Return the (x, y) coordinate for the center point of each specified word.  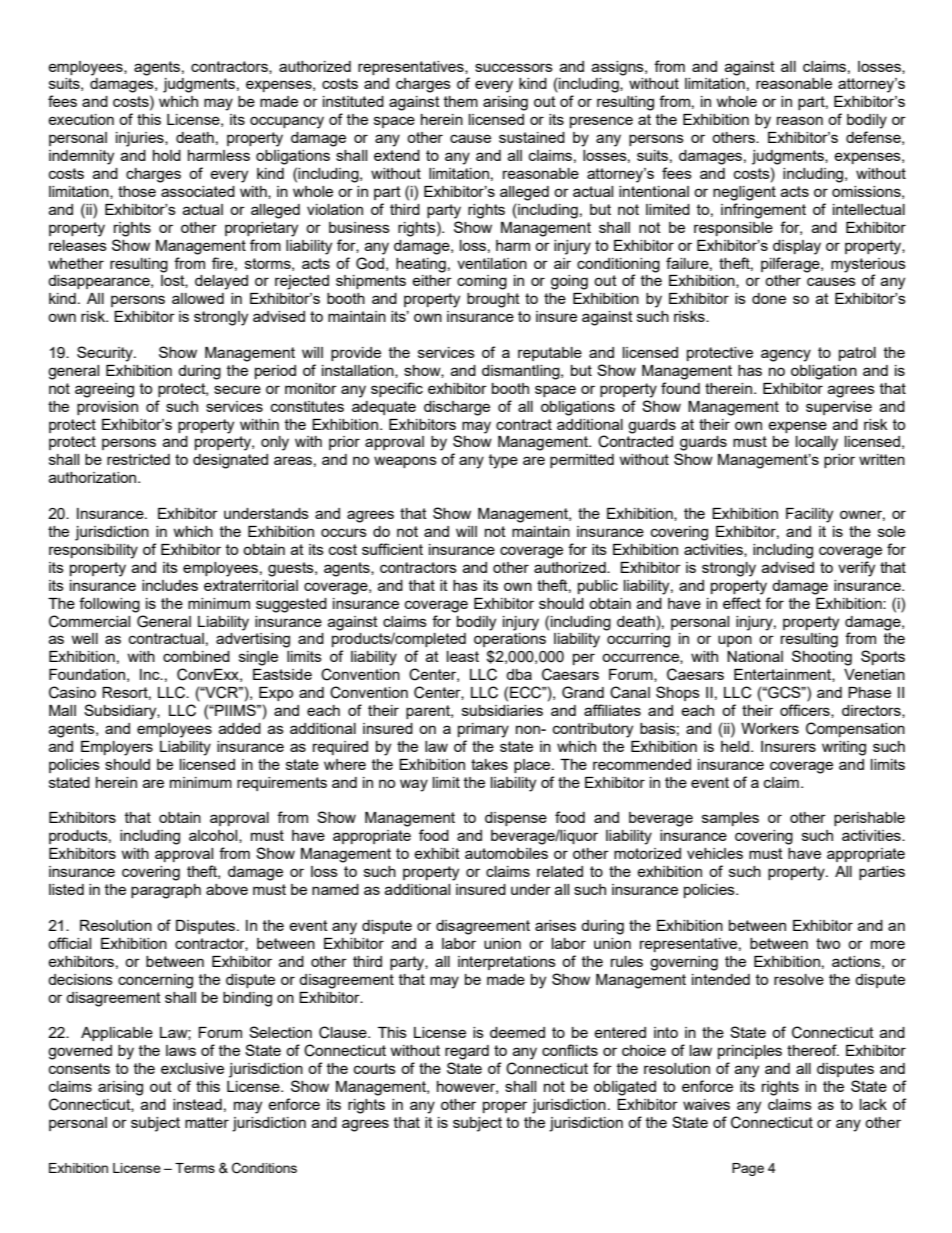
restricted (138, 459)
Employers (117, 748)
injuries (141, 139)
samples (730, 819)
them (461, 101)
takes (489, 764)
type (503, 461)
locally (817, 443)
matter (207, 1122)
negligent (744, 193)
